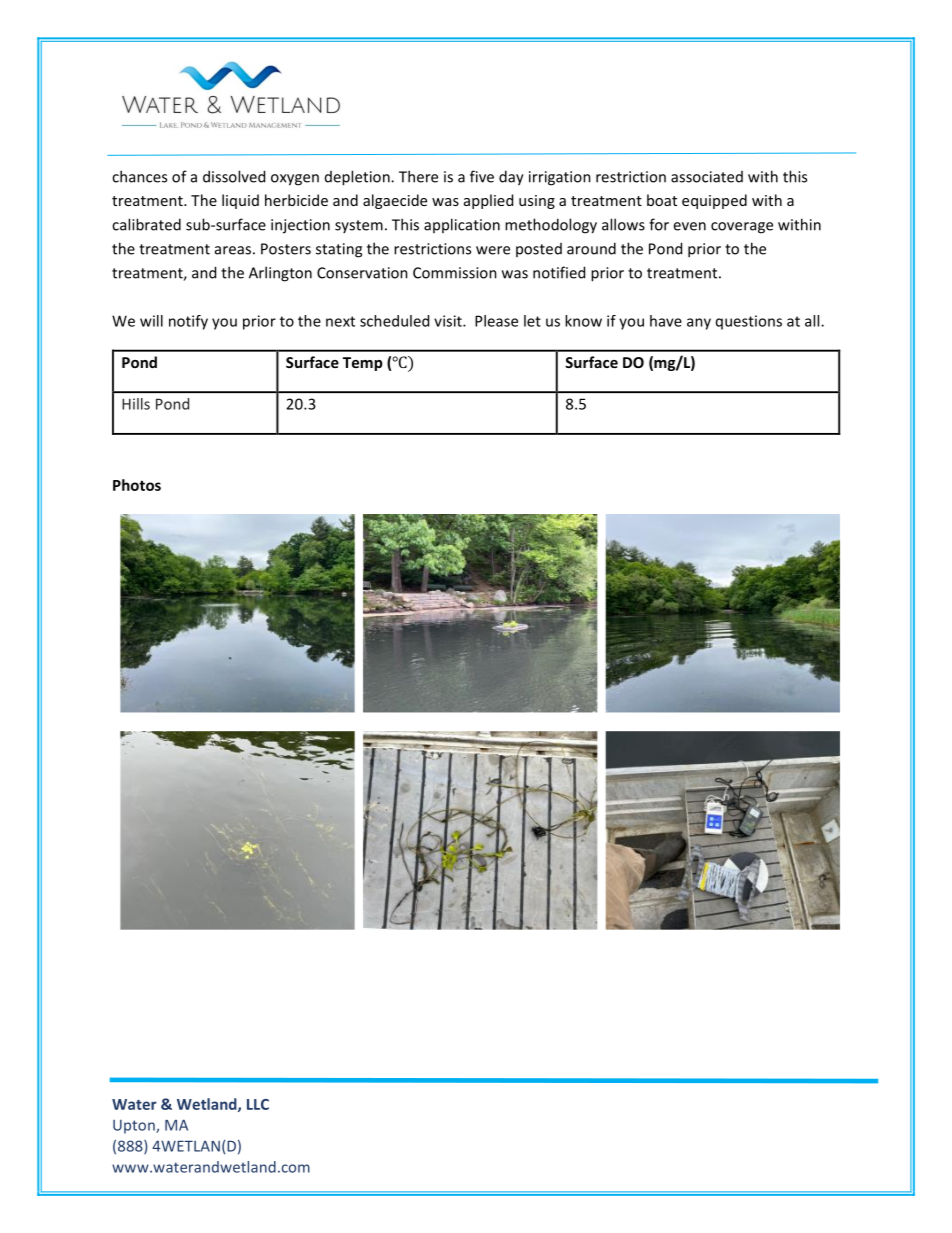 The width and height of the screenshot is (952, 1233). What do you see at coordinates (240, 201) in the screenshot?
I see `liquid` at bounding box center [240, 201].
